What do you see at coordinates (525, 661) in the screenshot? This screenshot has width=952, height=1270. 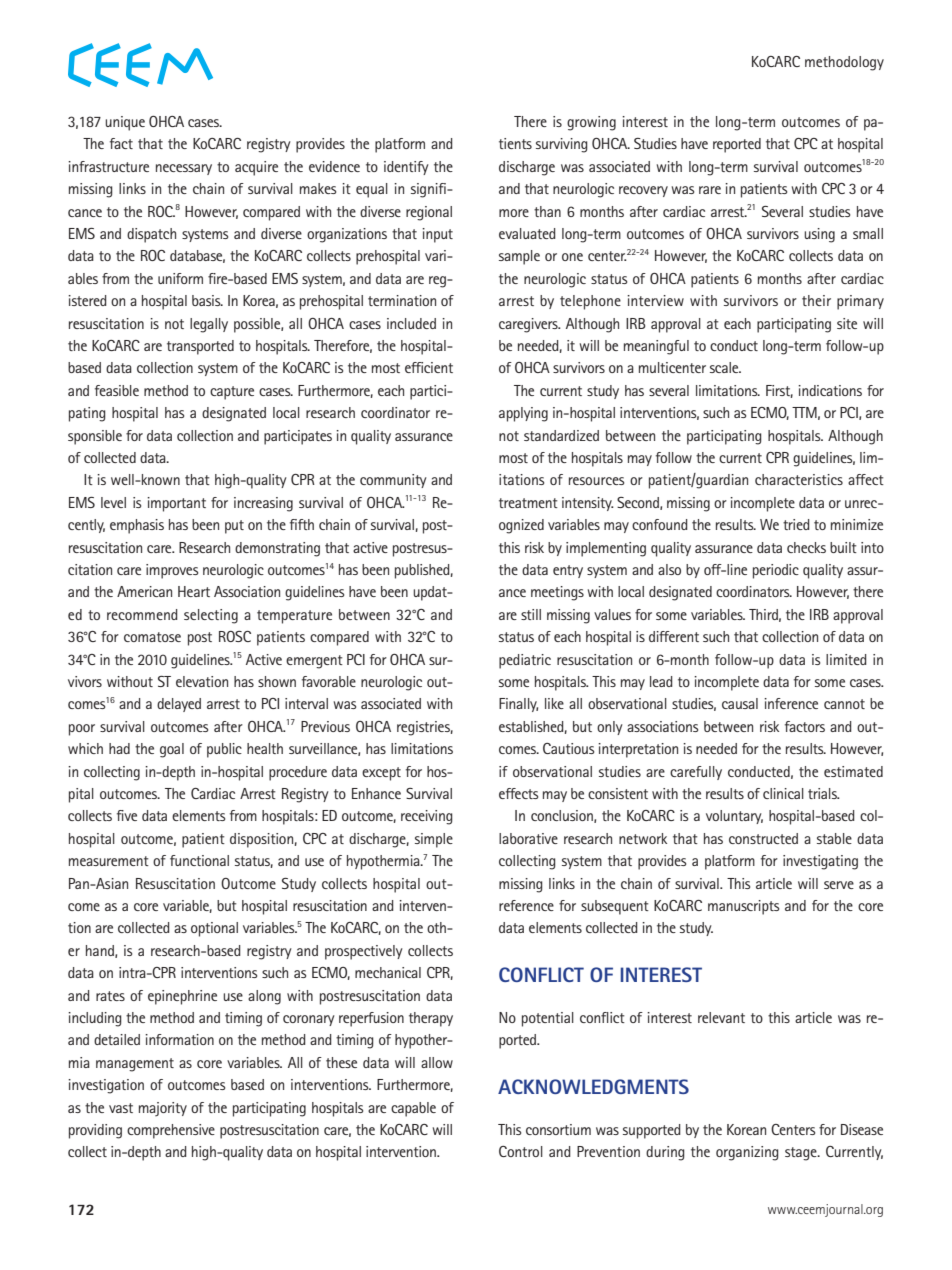 I see `pediatric` at bounding box center [525, 661].
